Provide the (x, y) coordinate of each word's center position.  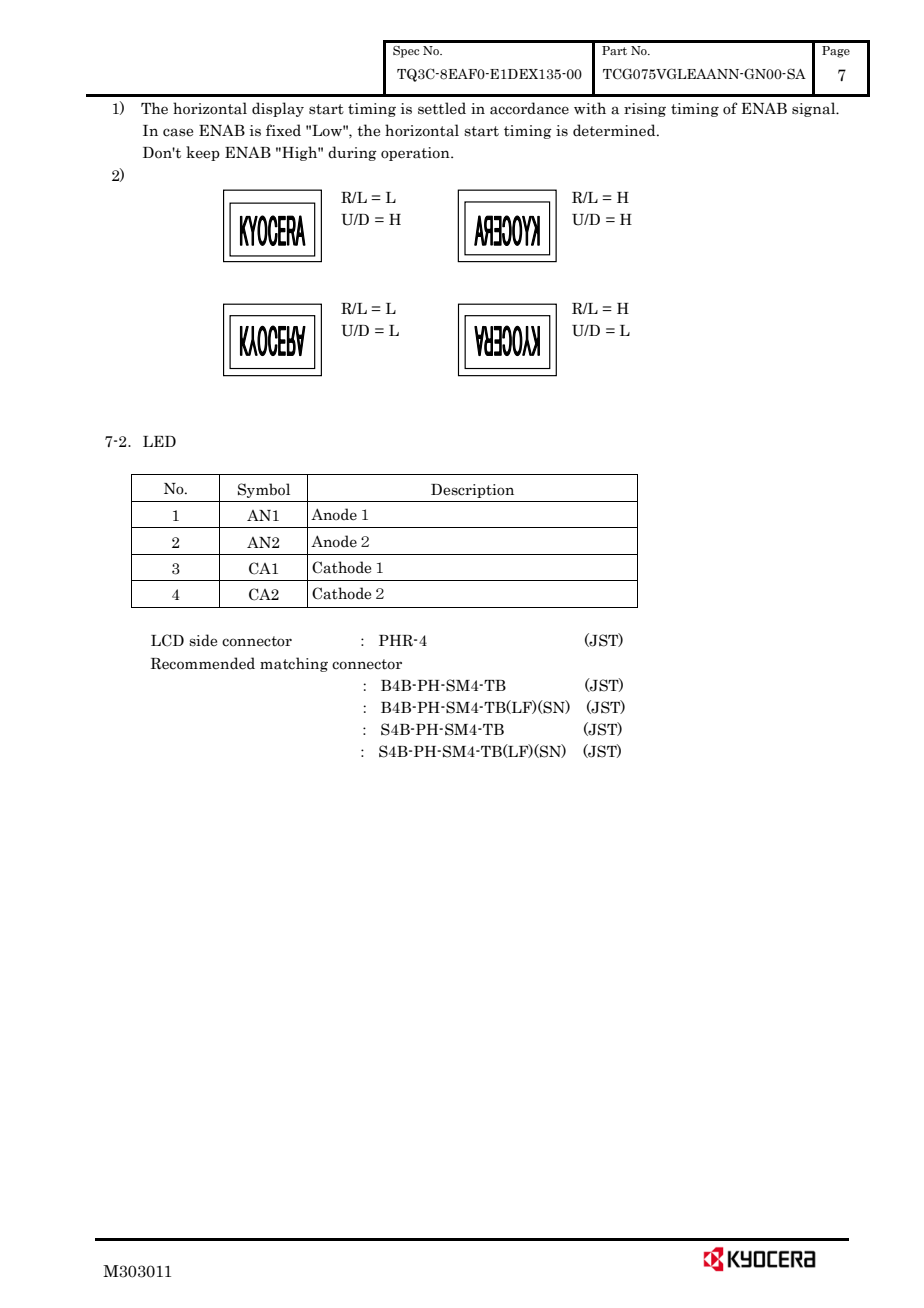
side (203, 640)
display (278, 109)
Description (472, 491)
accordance (529, 108)
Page (836, 52)
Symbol (264, 490)
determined (615, 130)
